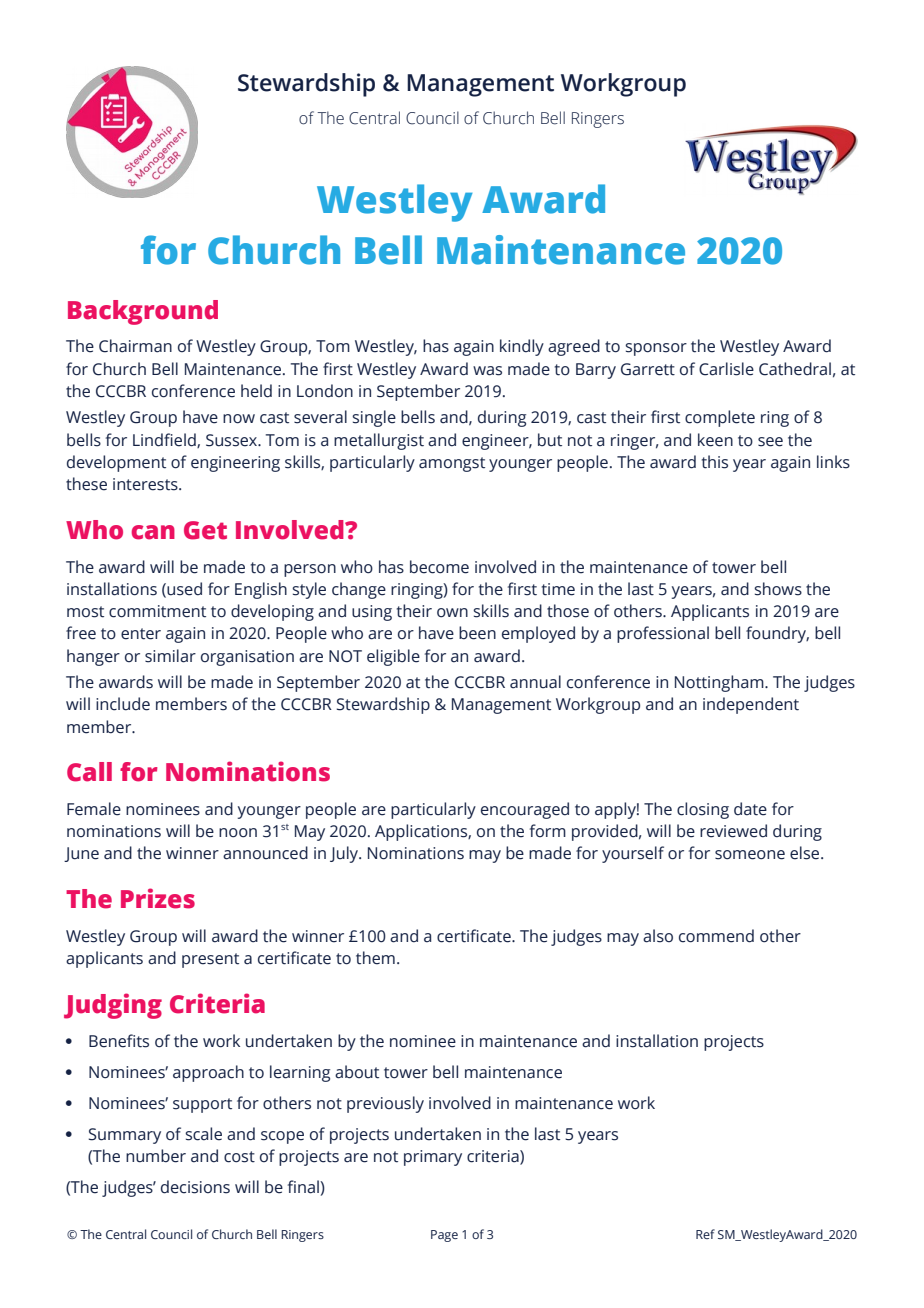 The width and height of the screenshot is (924, 1308). What do you see at coordinates (525, 810) in the screenshot?
I see `encouraged` at bounding box center [525, 810].
